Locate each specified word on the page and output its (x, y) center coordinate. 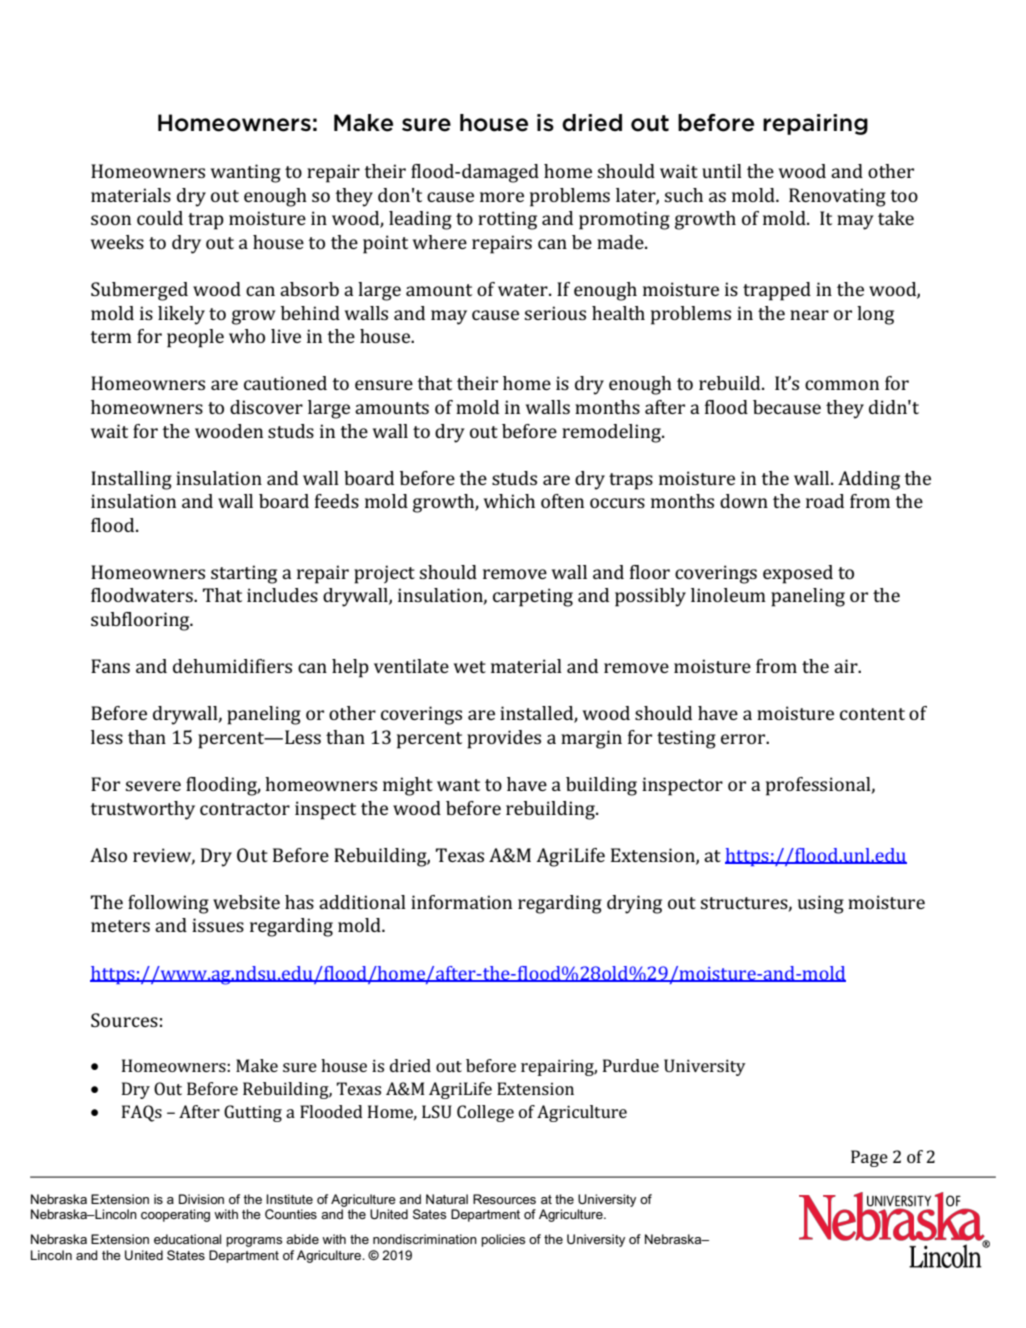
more (502, 197)
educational (187, 1239)
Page (869, 1158)
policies (503, 1240)
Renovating (837, 197)
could (160, 218)
